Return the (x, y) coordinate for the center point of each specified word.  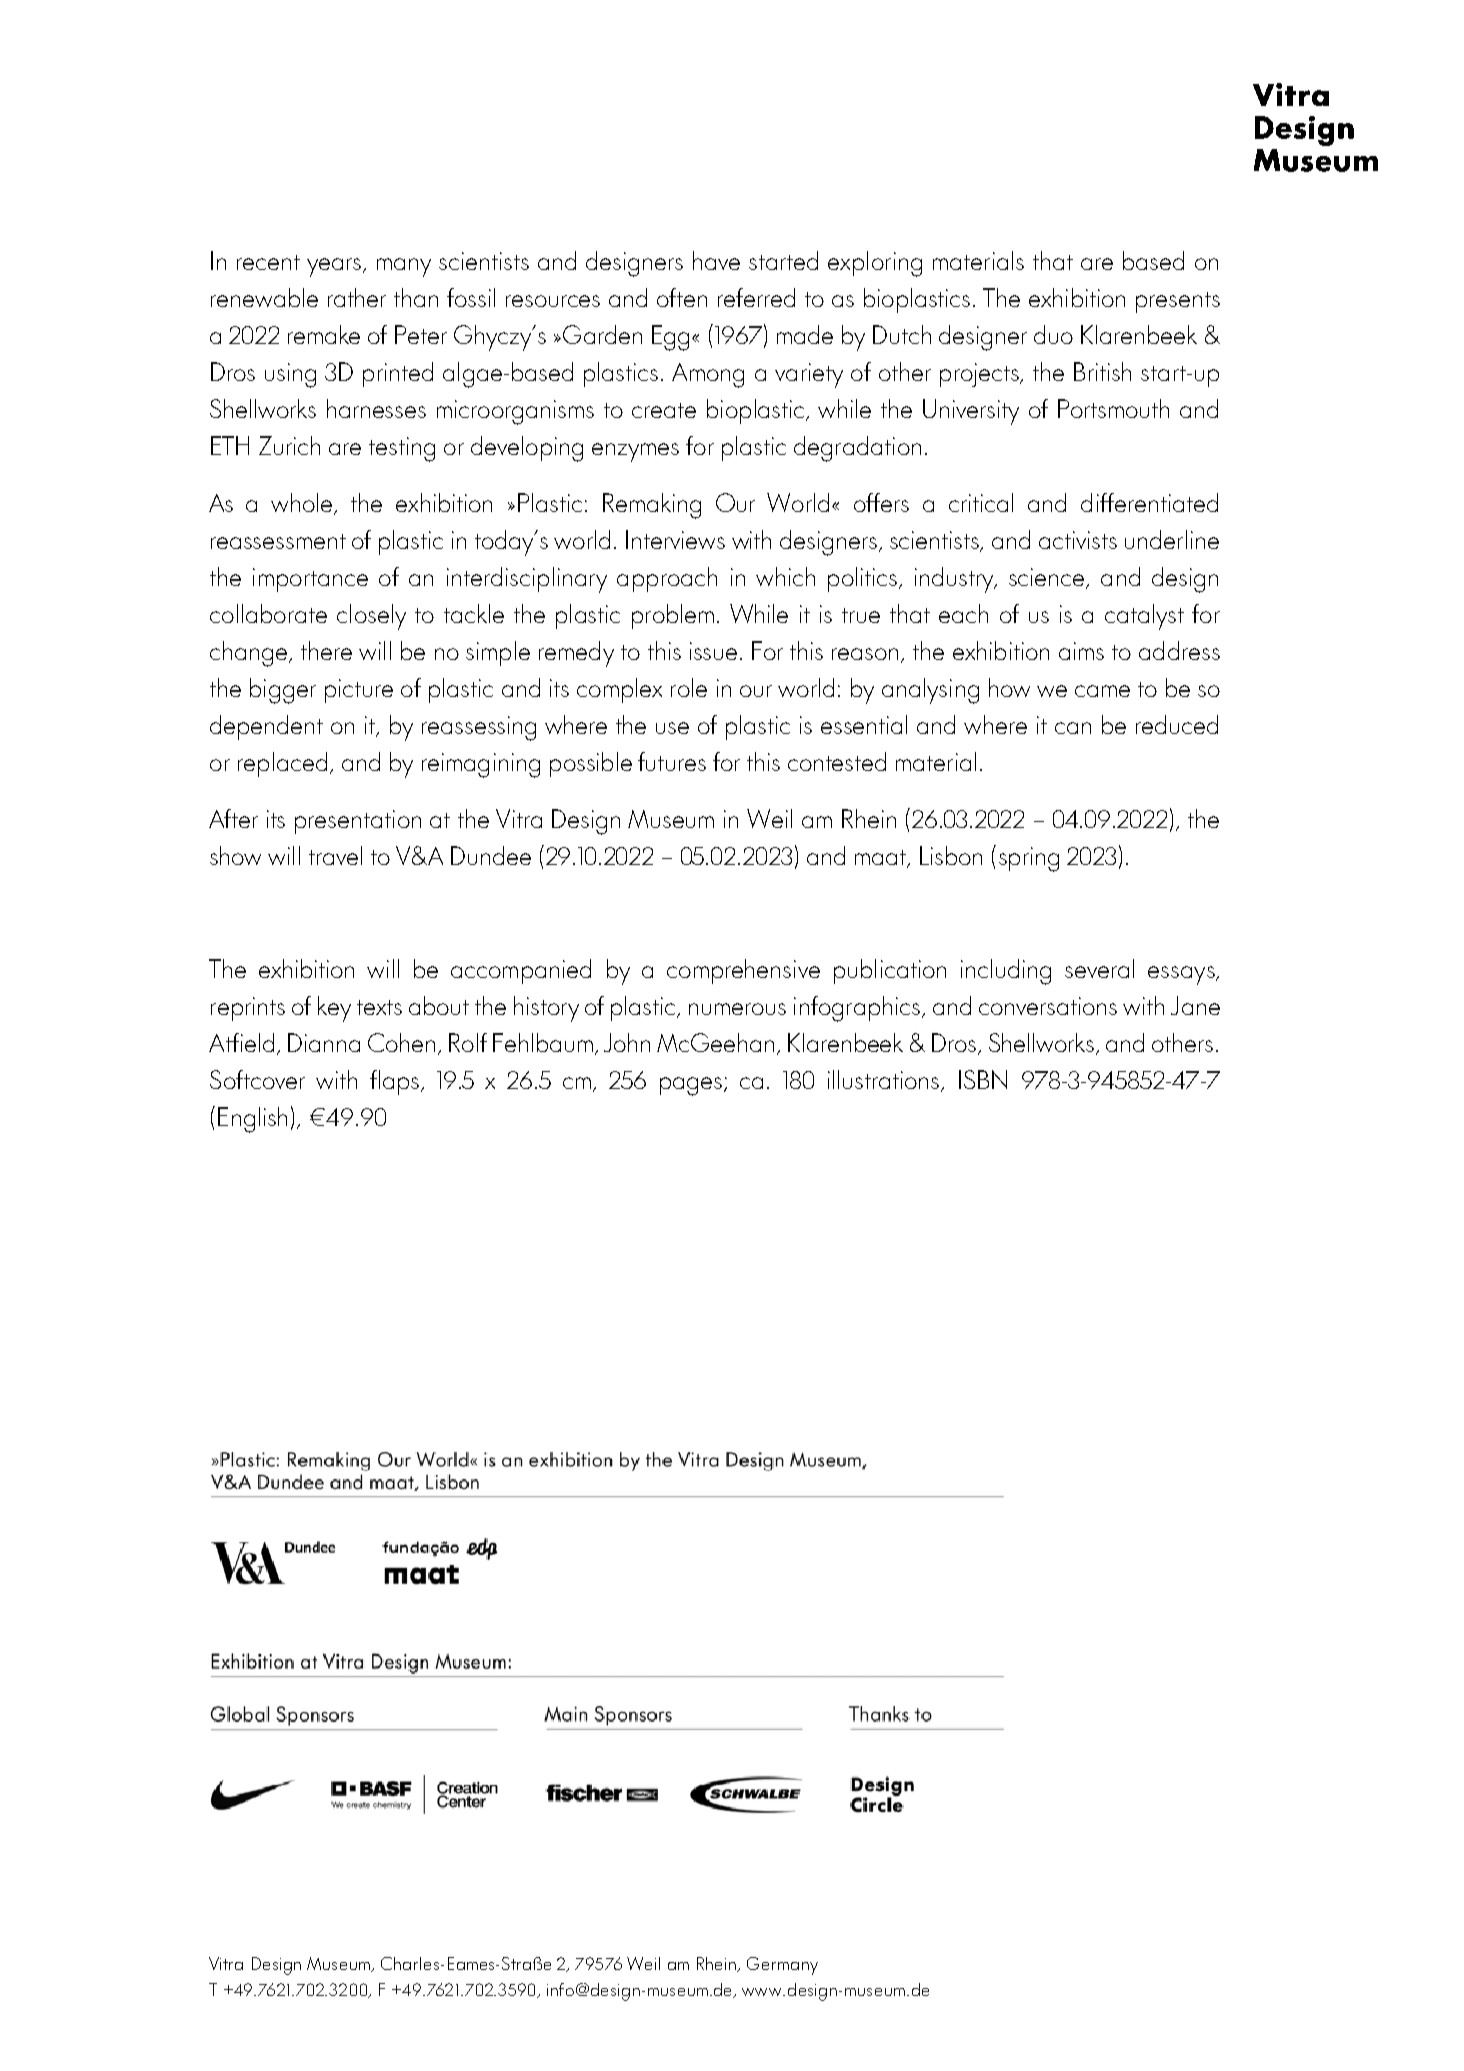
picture (359, 691)
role (689, 687)
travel (335, 855)
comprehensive (743, 971)
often (682, 297)
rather (357, 297)
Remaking (652, 506)
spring (1029, 859)
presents (1178, 302)
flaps (396, 1082)
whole (303, 503)
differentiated (1149, 502)
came (1102, 691)
